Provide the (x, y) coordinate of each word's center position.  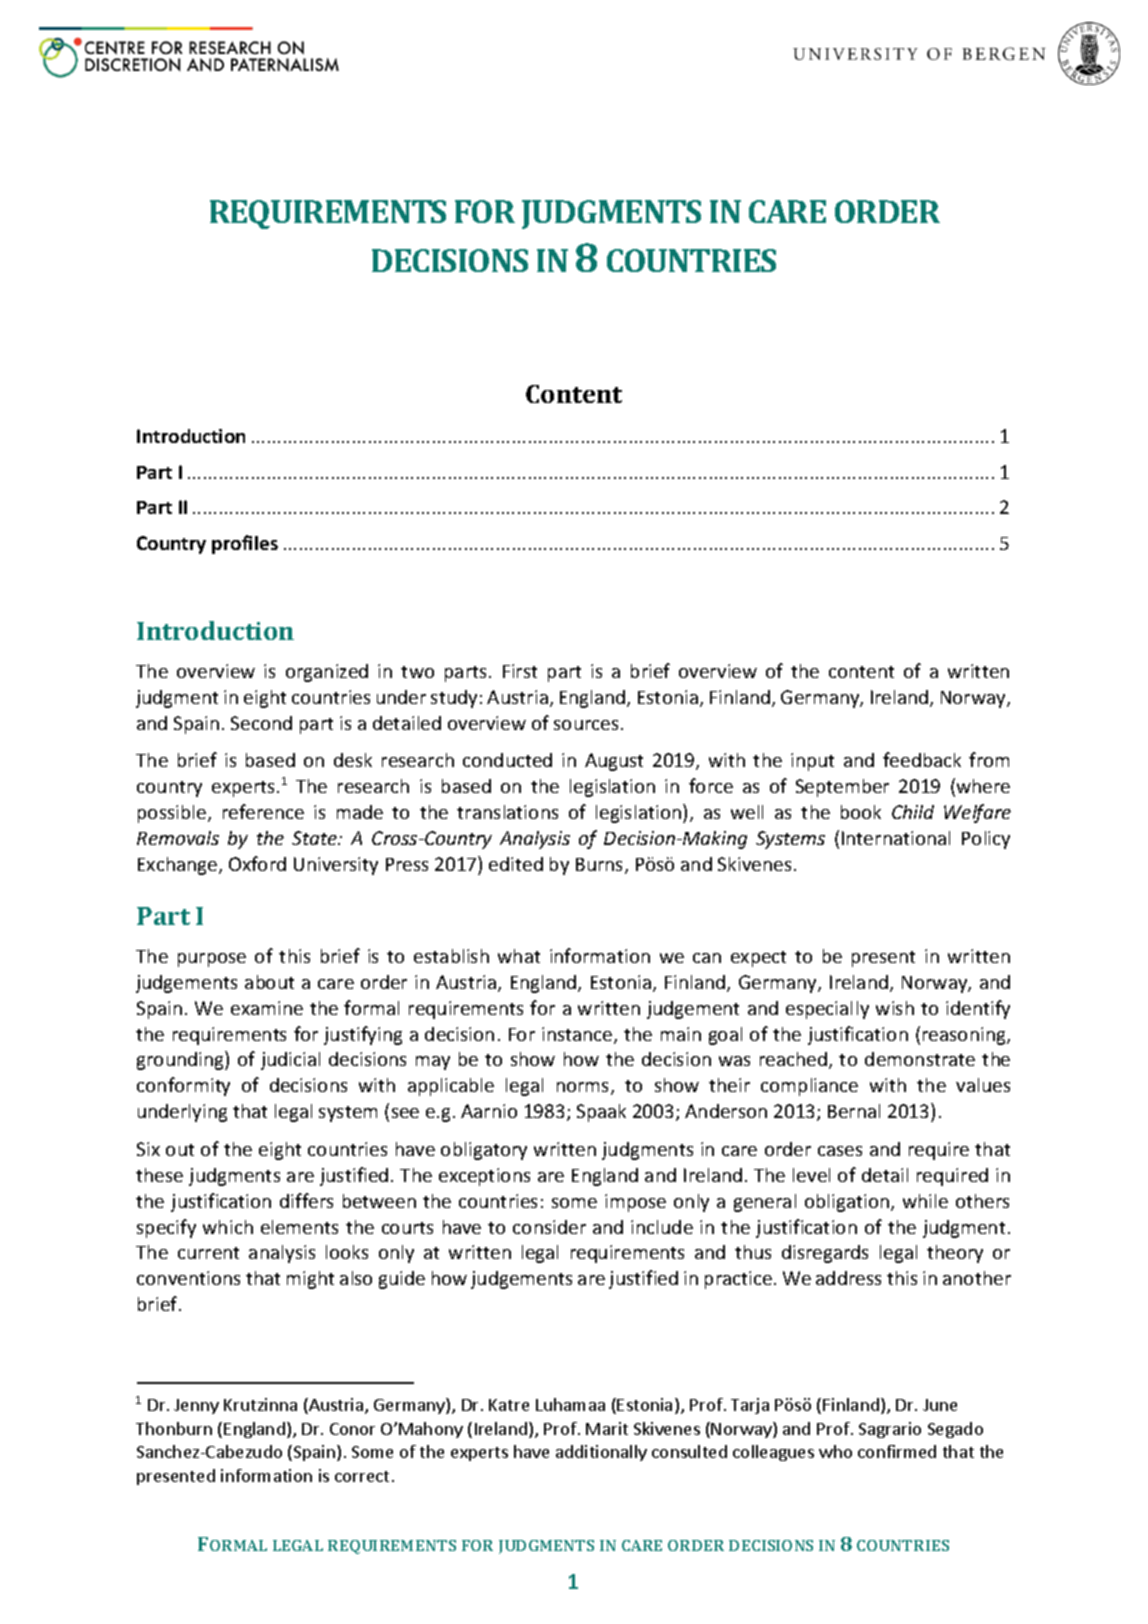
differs (306, 1200)
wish (895, 1008)
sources (586, 725)
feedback (922, 759)
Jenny (196, 1406)
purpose (212, 960)
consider (549, 1227)
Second (261, 723)
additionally (601, 1453)
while (925, 1201)
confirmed (897, 1451)
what (519, 956)
